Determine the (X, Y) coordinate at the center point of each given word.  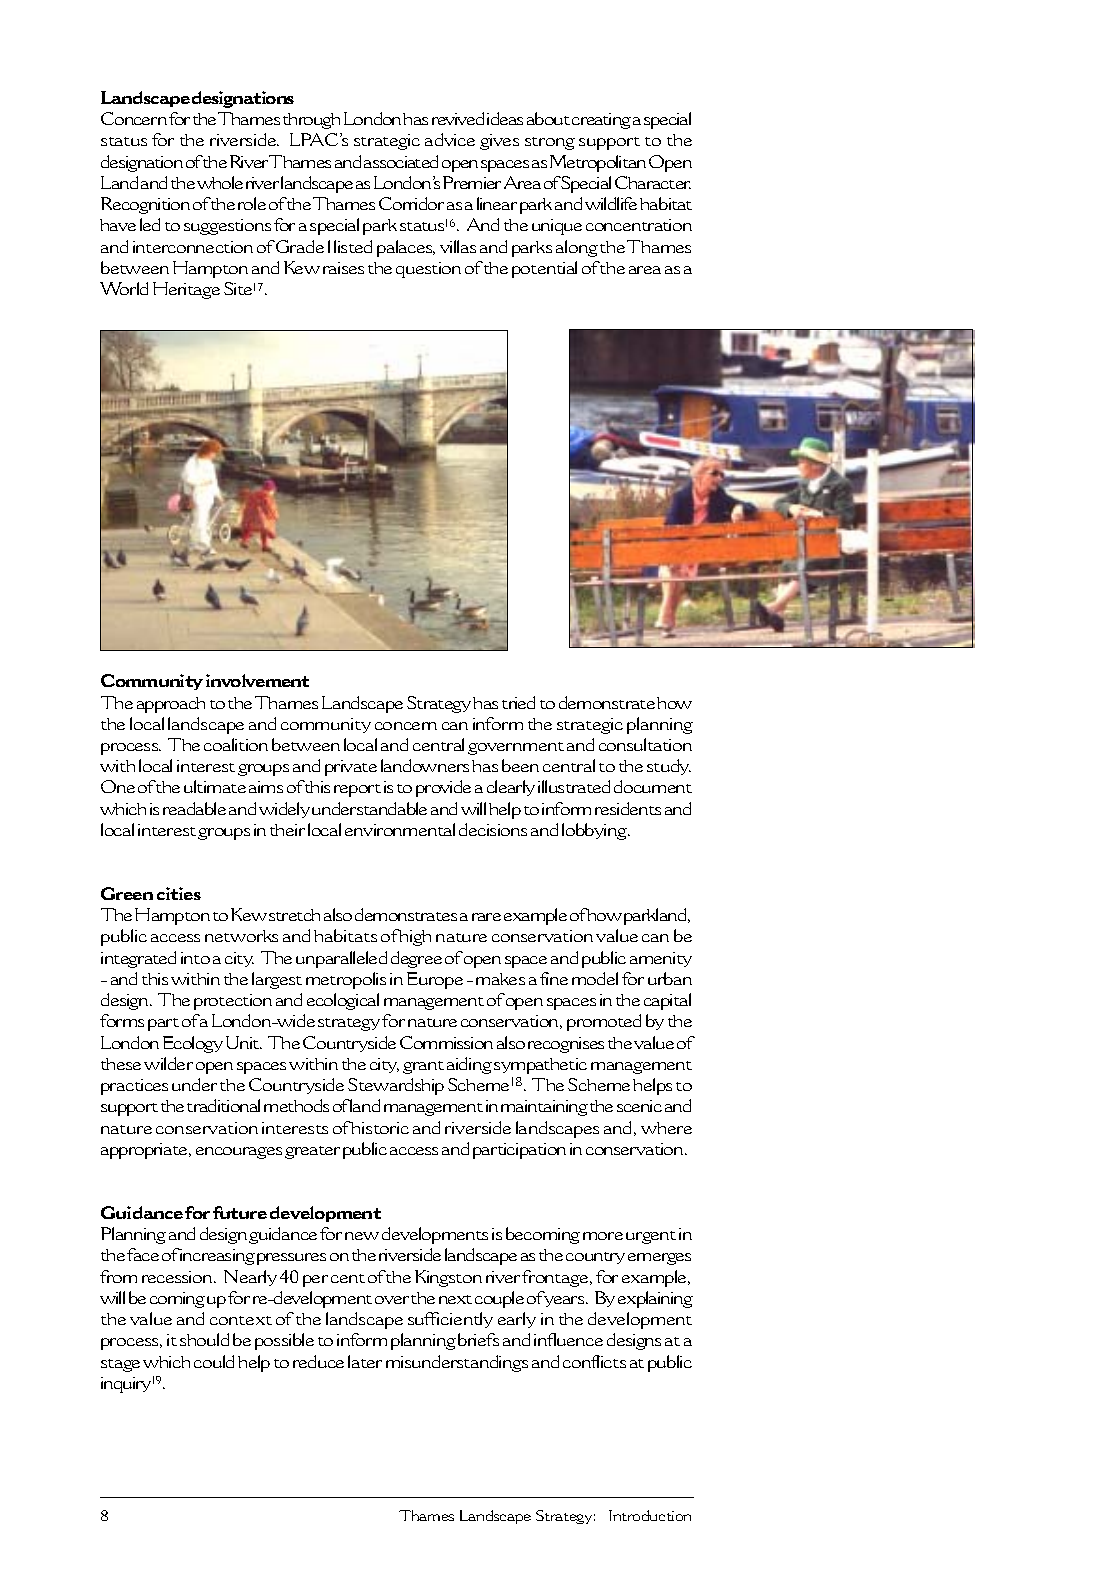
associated (401, 161)
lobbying (595, 831)
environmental (400, 829)
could (214, 1361)
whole (220, 182)
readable (194, 808)
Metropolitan (598, 163)
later (365, 1361)
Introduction (650, 1515)
